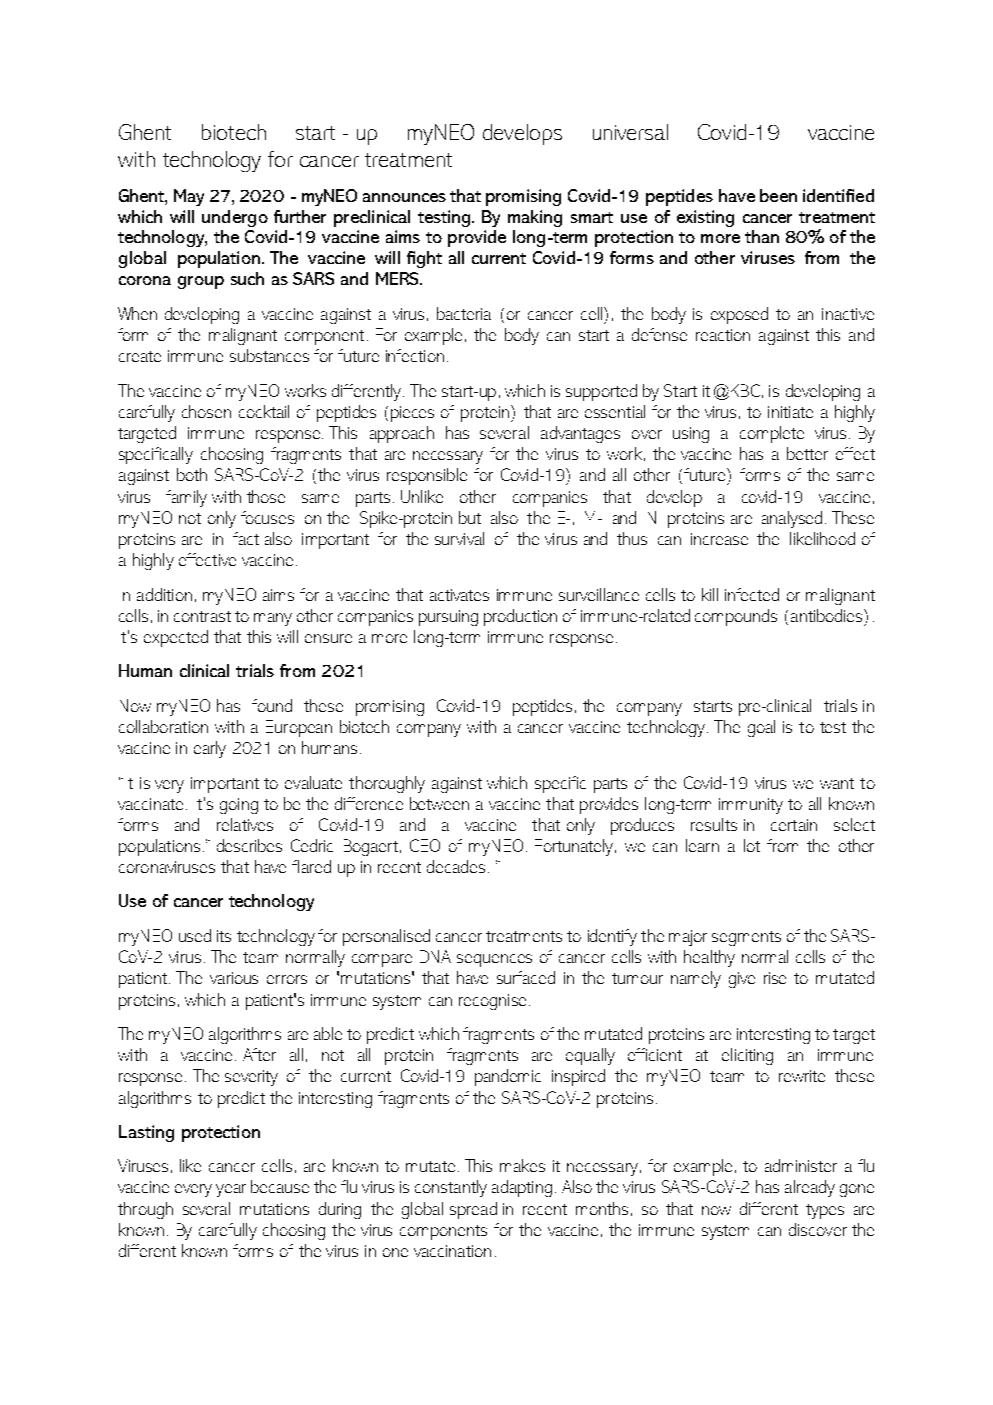 This screenshot has height=1405, width=993. I want to click on fact, so click(246, 538).
